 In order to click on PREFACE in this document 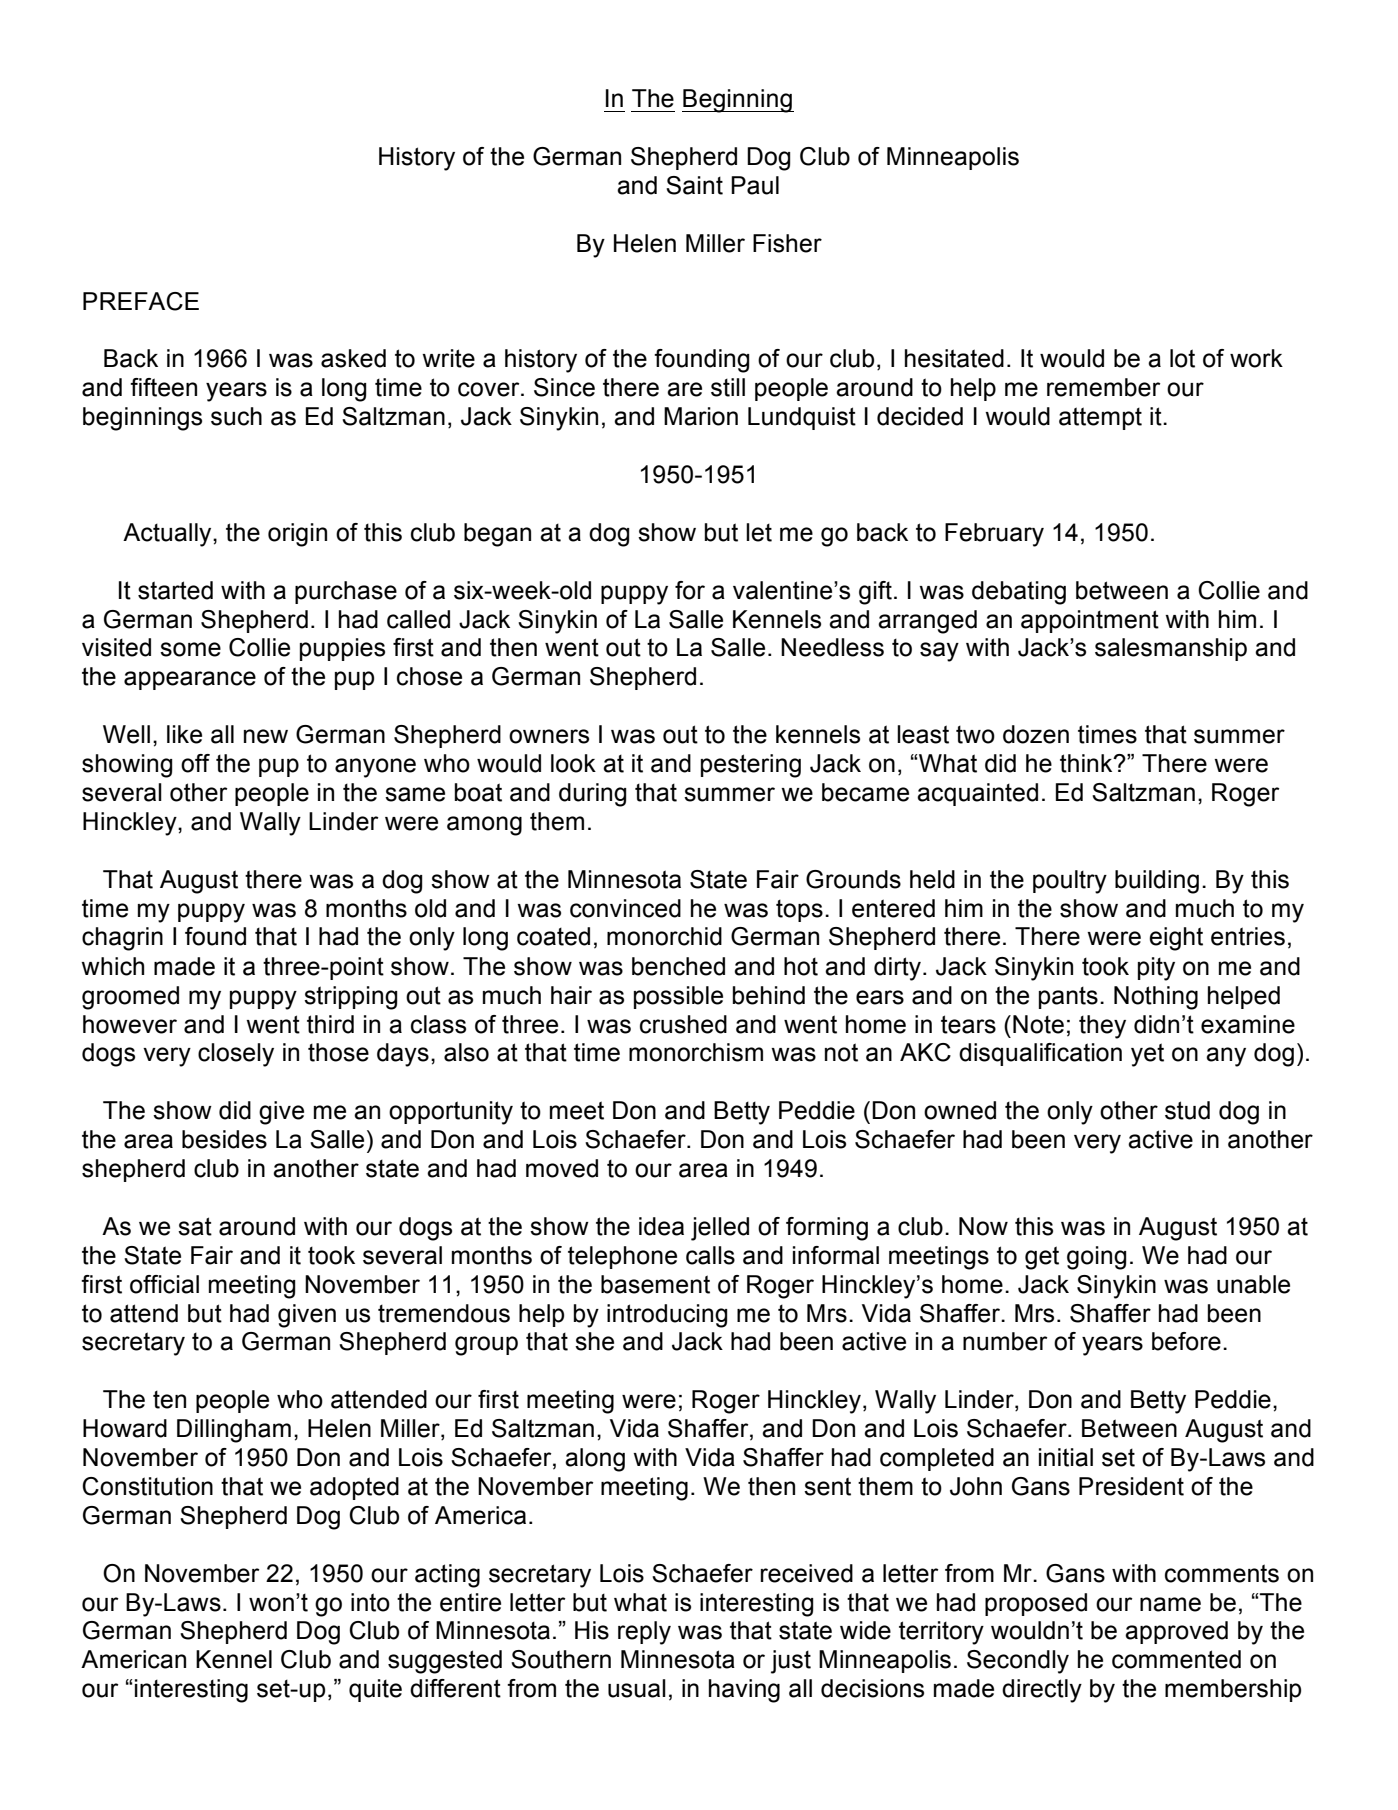, I will do `click(141, 301)`.
